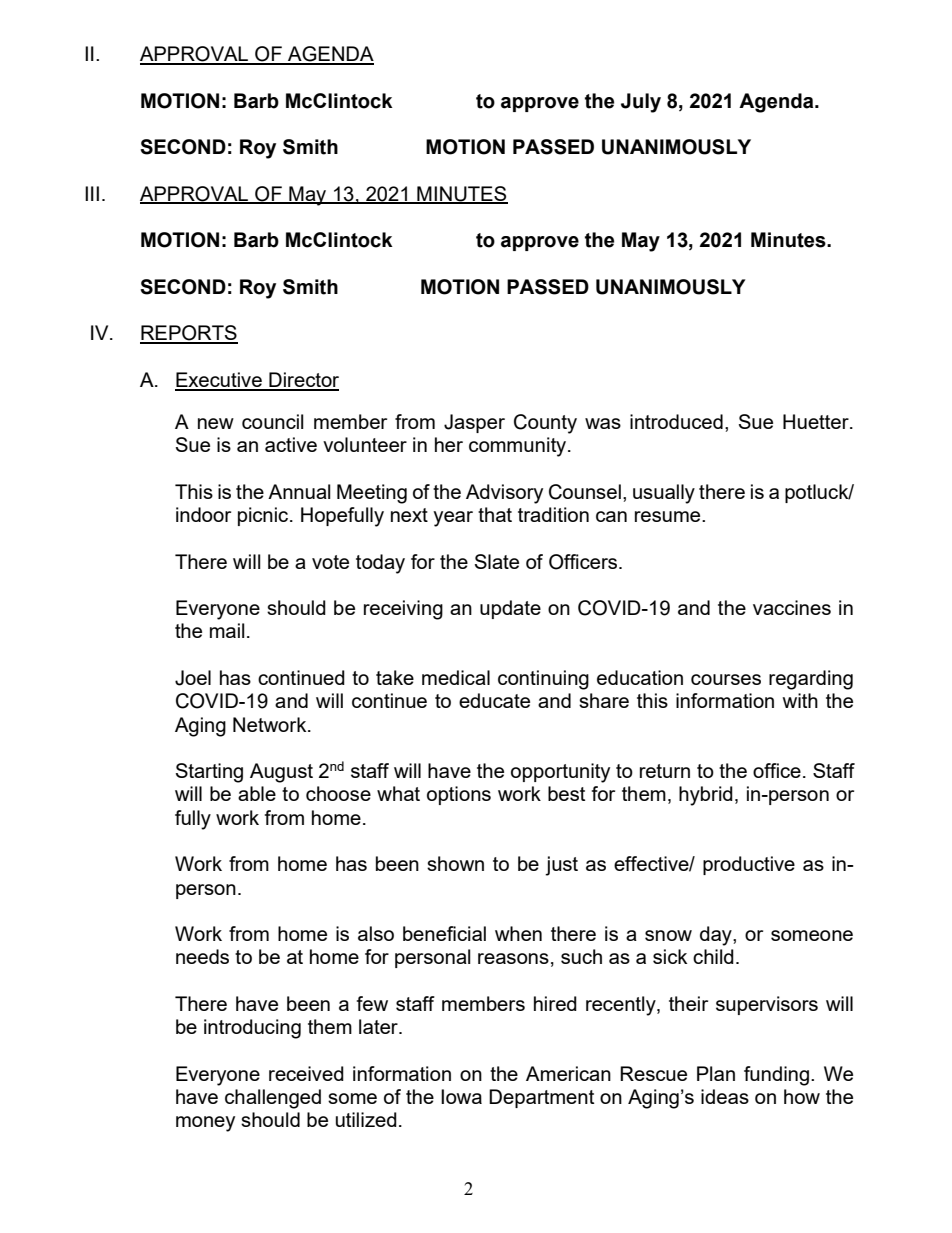 The image size is (952, 1233). I want to click on III, so click(92, 193).
